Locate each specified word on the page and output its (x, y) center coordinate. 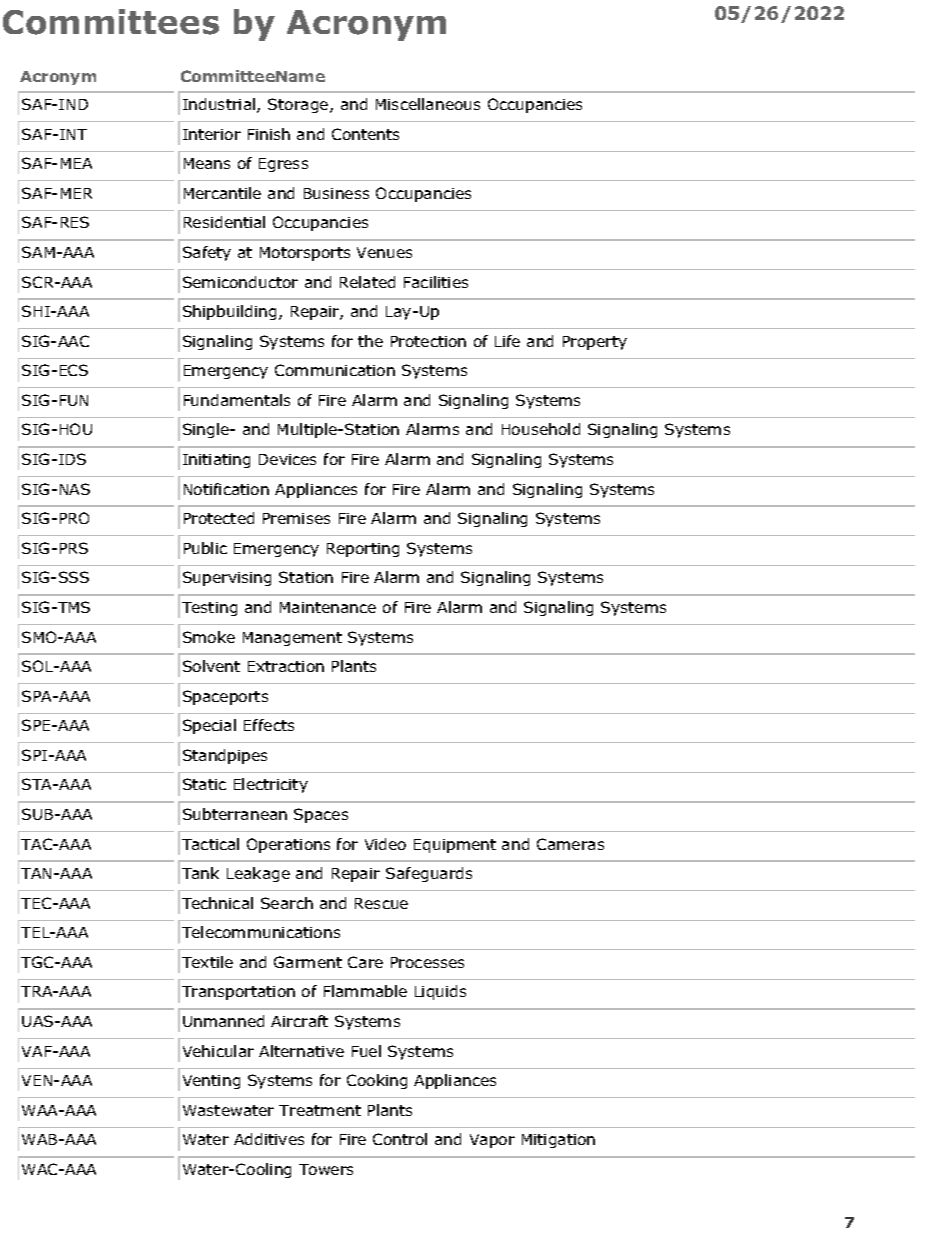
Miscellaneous (428, 104)
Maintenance (328, 607)
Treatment (320, 1110)
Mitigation (558, 1141)
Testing (209, 609)
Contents (365, 134)
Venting (211, 1082)
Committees (111, 22)
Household (541, 429)
